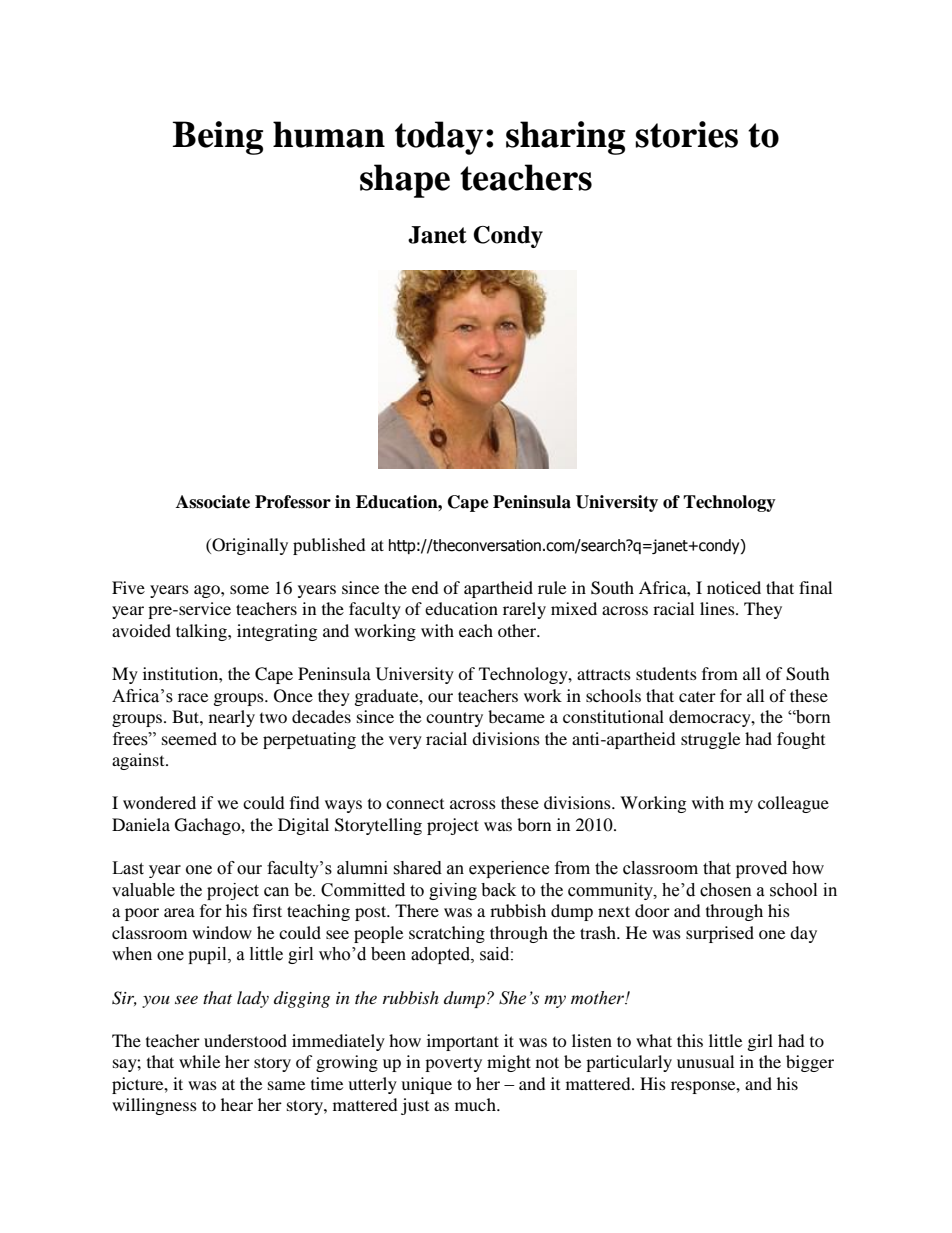  Describe the element at coordinates (439, 138) in the image. I see `today` at that location.
